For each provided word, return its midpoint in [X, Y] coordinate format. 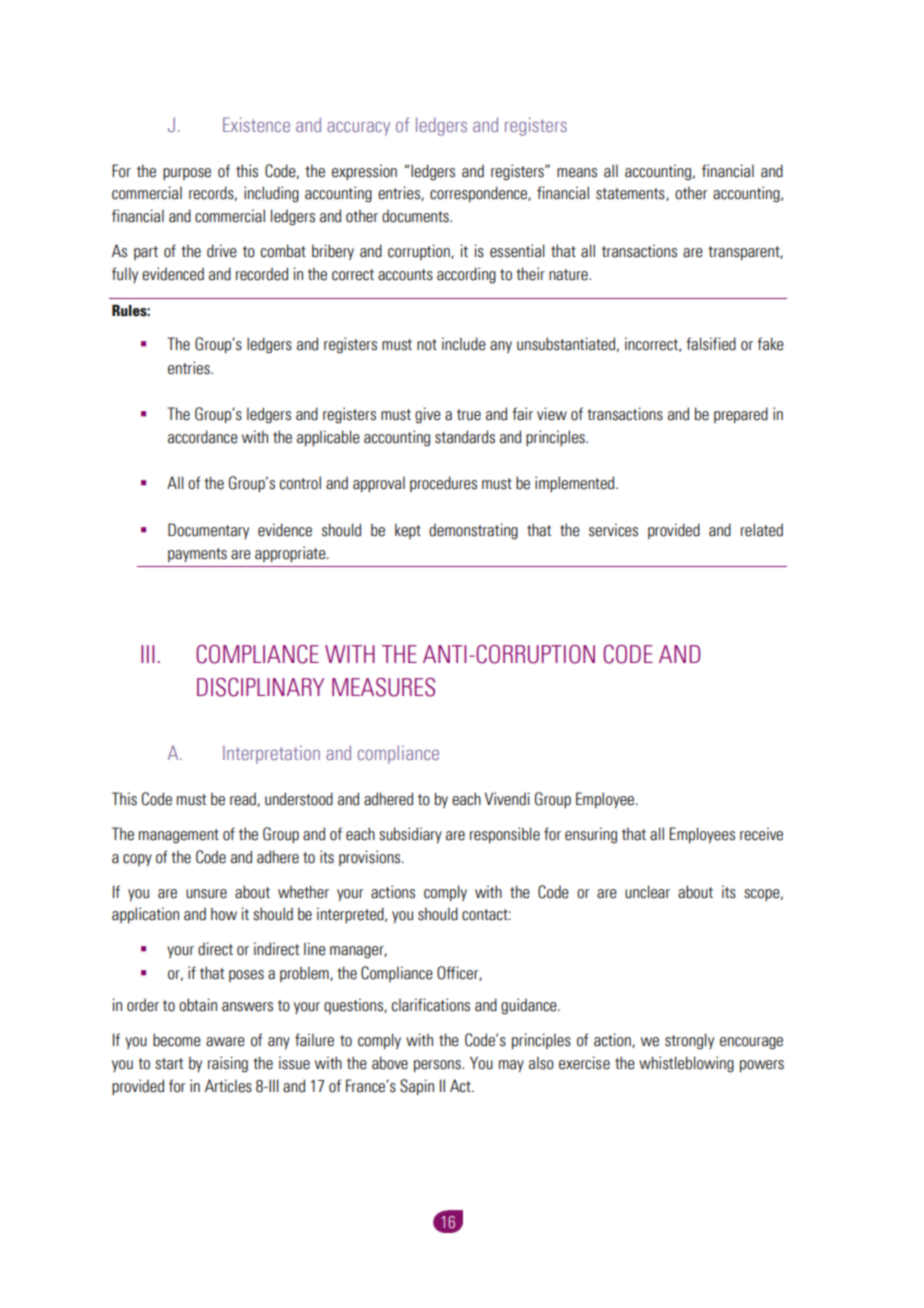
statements [631, 194]
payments [197, 555]
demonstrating [473, 531]
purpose [187, 174]
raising [228, 1064]
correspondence [479, 194]
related [762, 530]
